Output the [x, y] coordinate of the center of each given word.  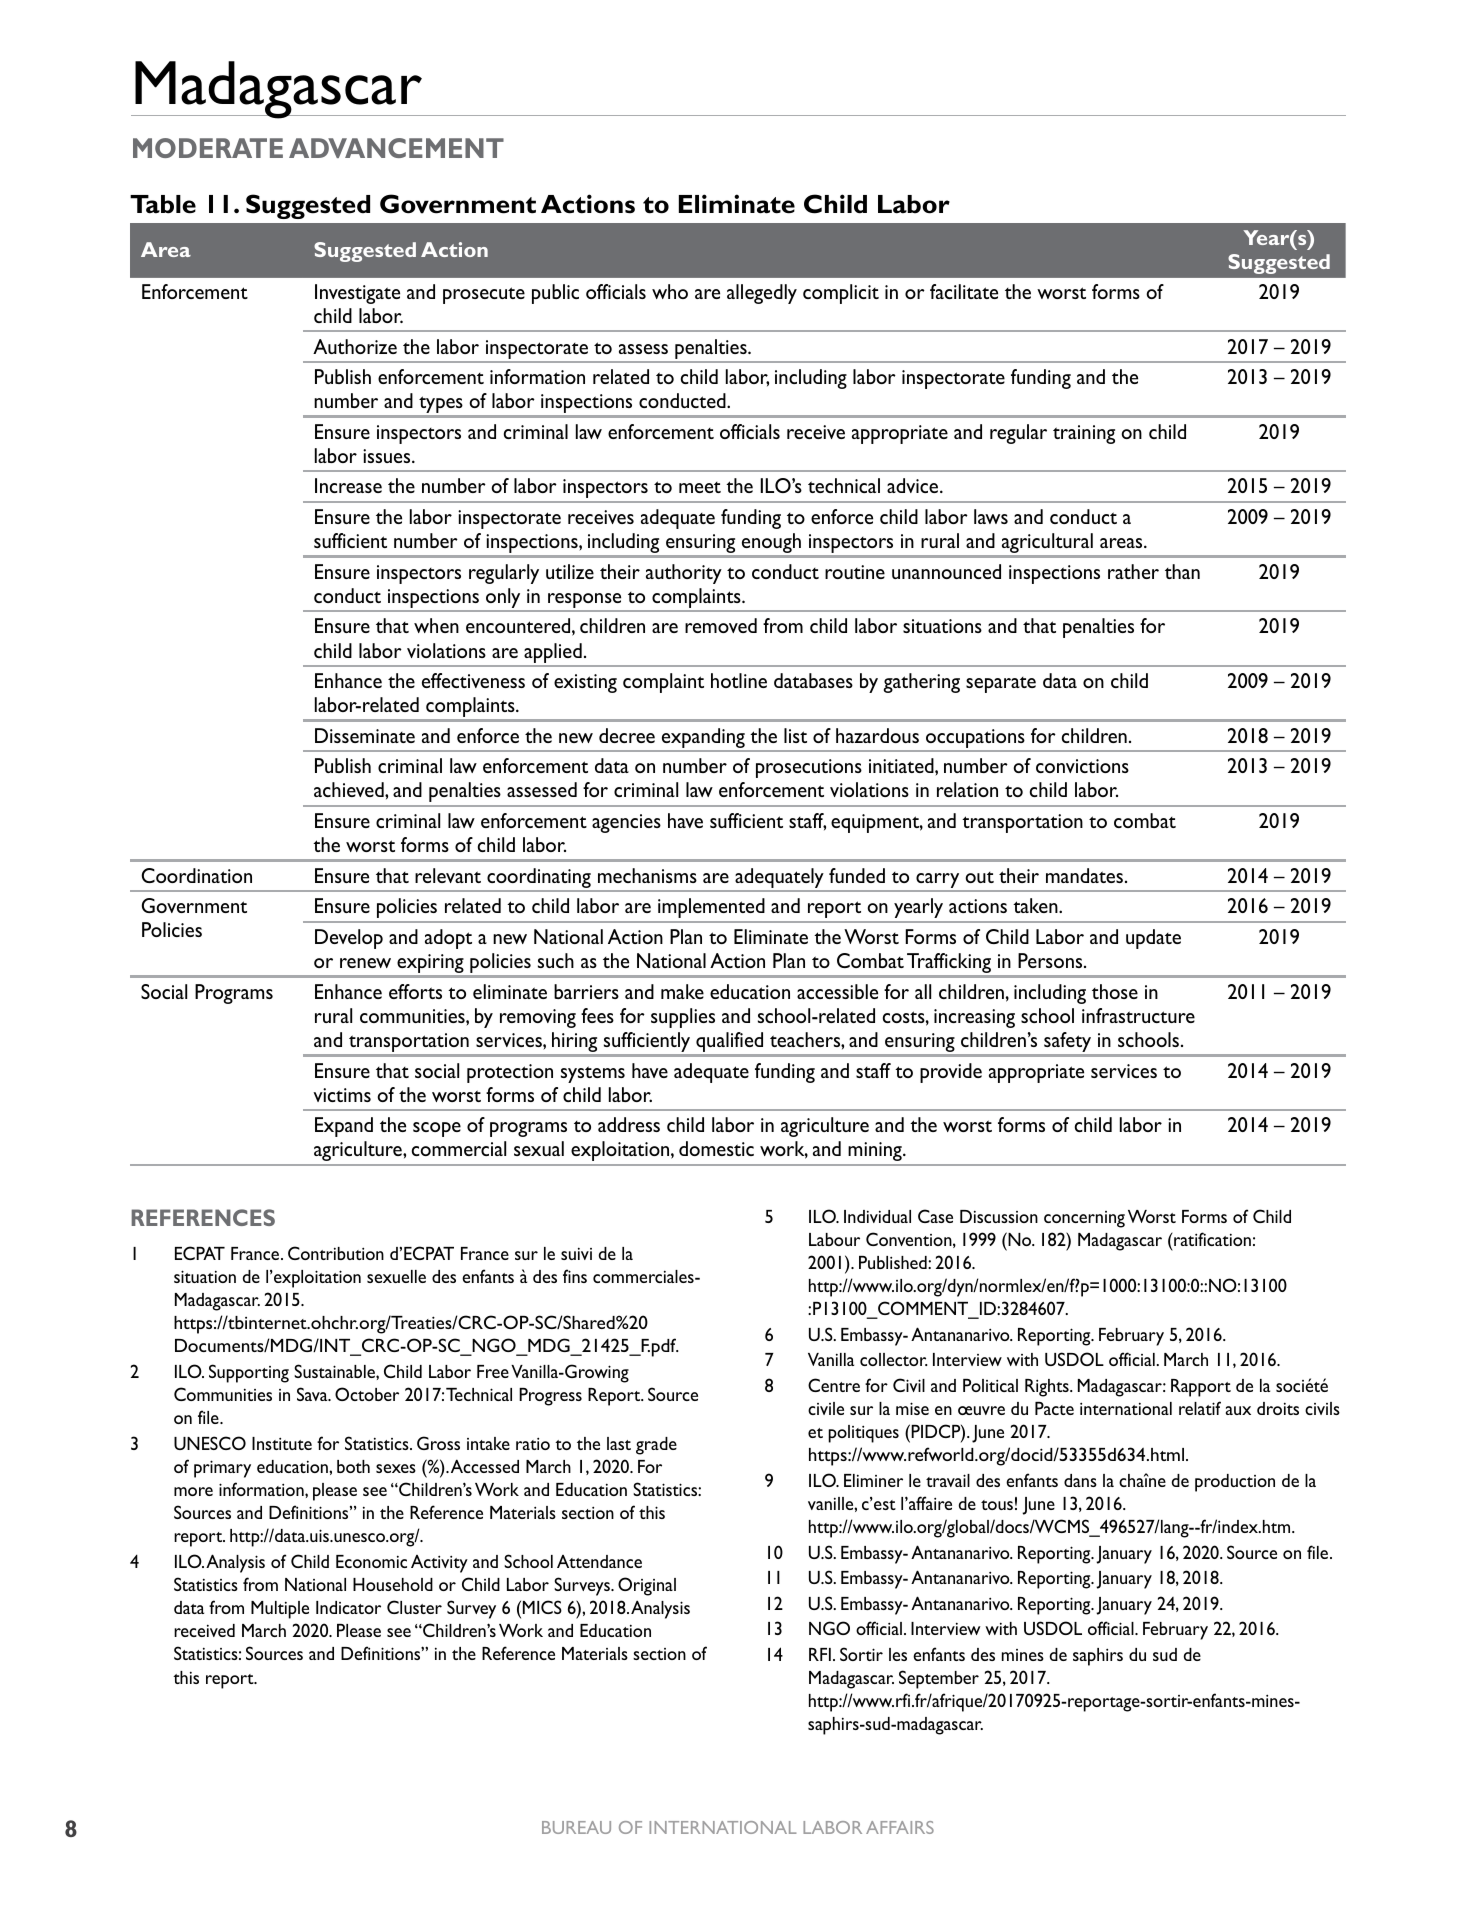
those [1115, 991]
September [939, 1679]
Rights [1048, 1388]
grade [656, 1446]
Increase [348, 485]
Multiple [280, 1610]
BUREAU [576, 1827]
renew [365, 963]
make [682, 991]
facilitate [964, 291]
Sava [313, 1394]
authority [684, 574]
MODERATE [208, 148]
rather [1133, 571]
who [670, 291]
